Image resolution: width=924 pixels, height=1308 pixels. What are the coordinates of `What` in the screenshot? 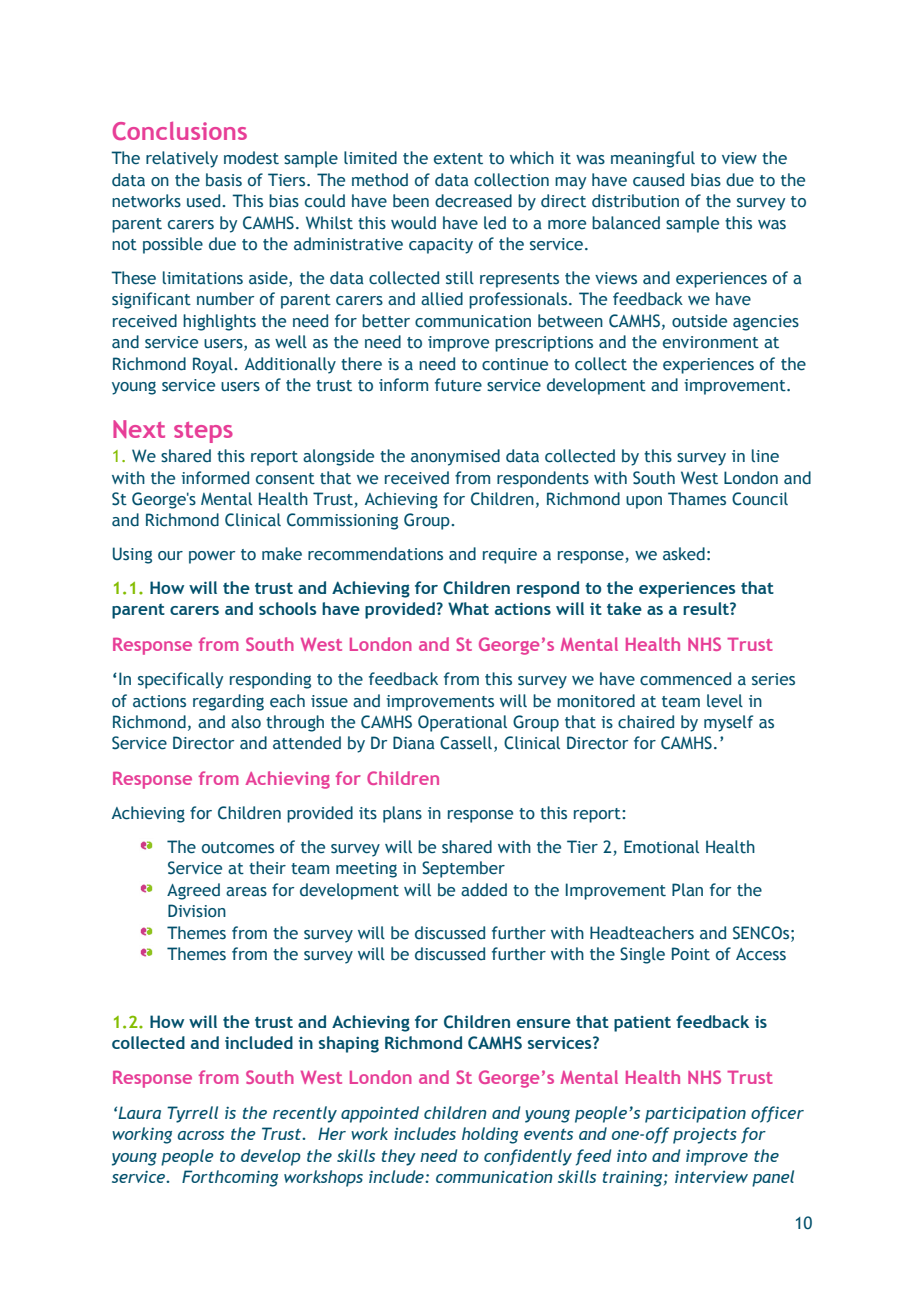 It's located at (468, 608).
